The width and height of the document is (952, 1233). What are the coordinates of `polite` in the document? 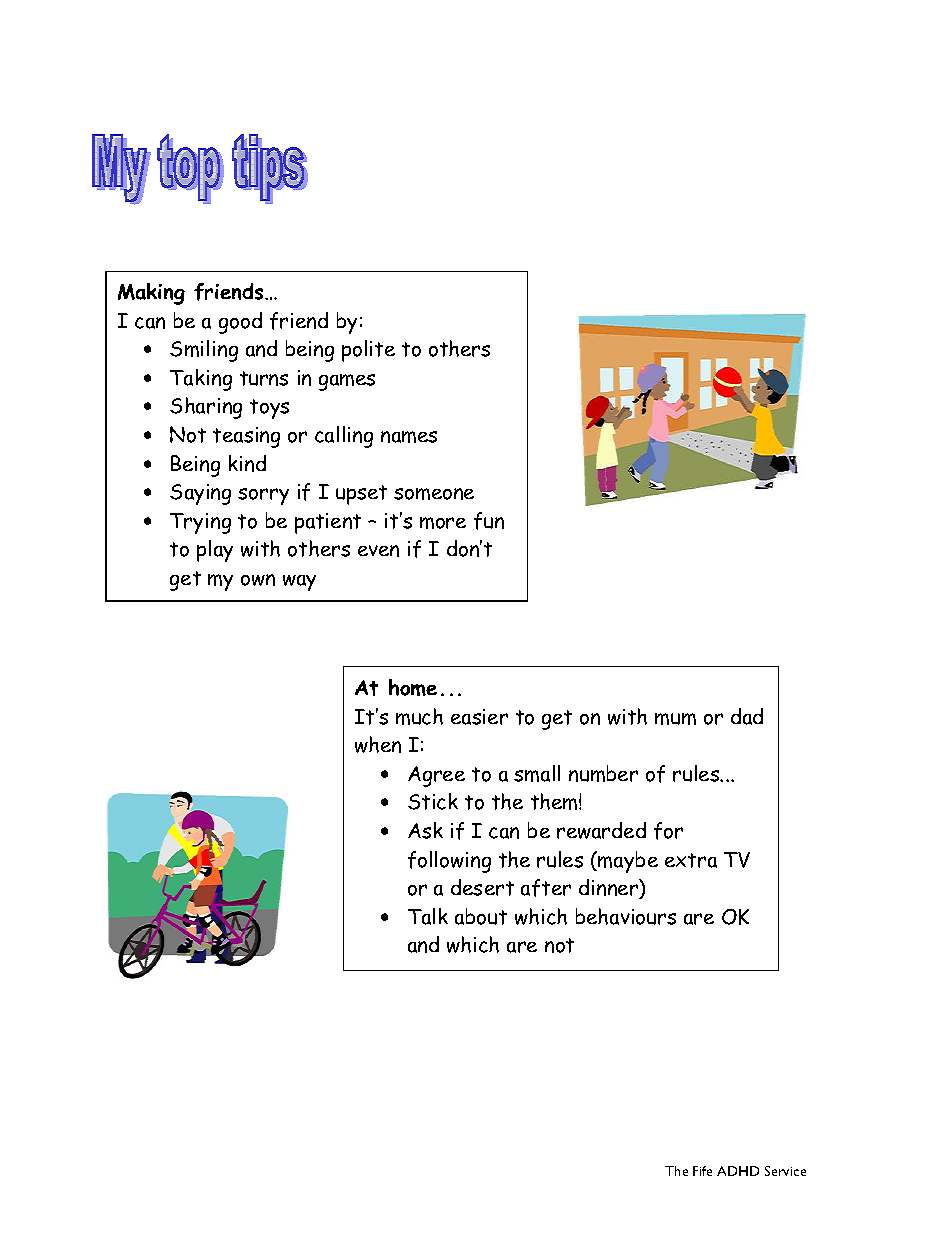 It's located at (368, 351).
